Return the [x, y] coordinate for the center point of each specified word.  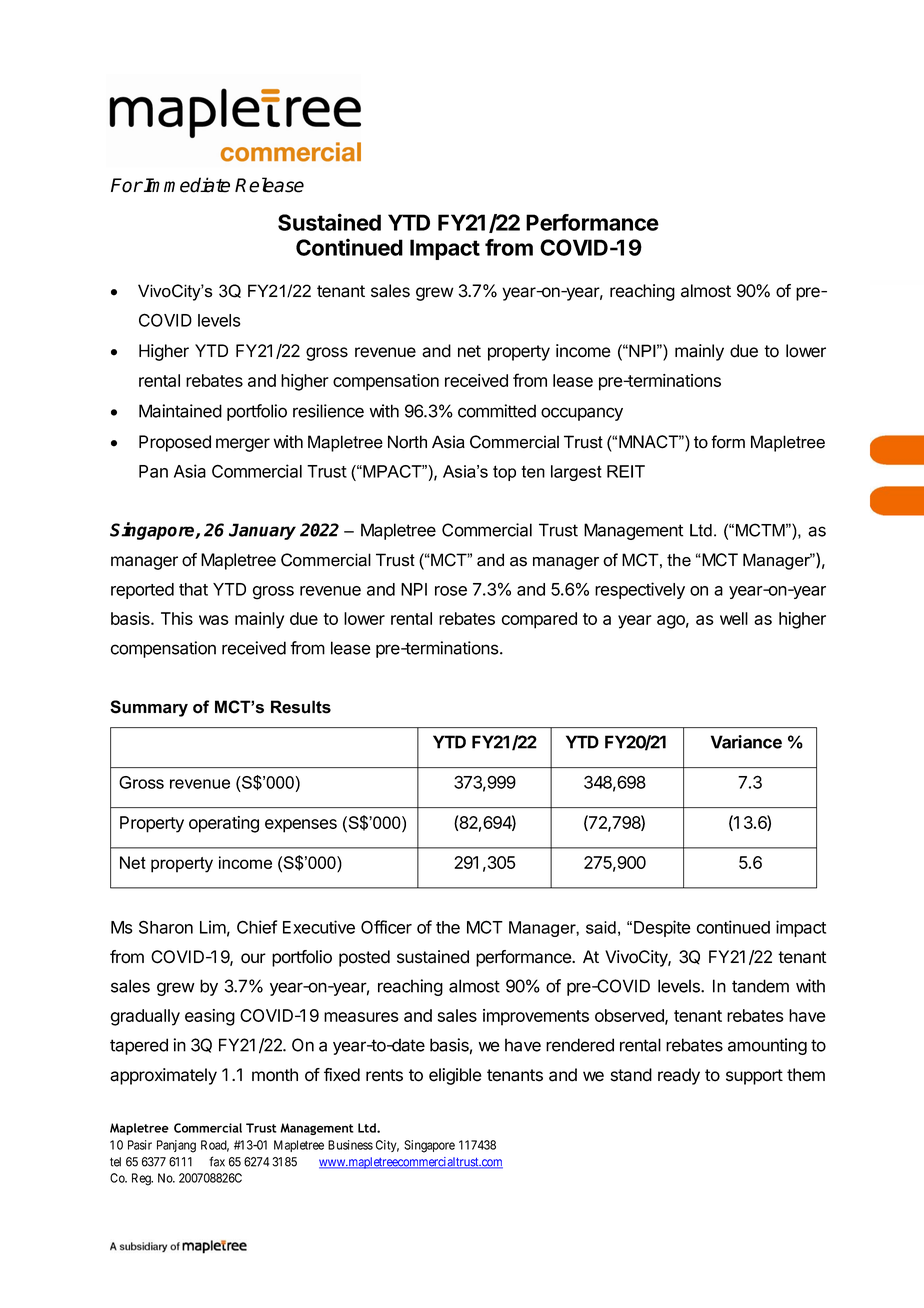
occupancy [582, 414]
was [214, 620]
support [754, 1077]
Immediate [187, 185]
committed [497, 411]
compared [539, 620]
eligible [455, 1076]
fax [217, 1161]
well [734, 618]
